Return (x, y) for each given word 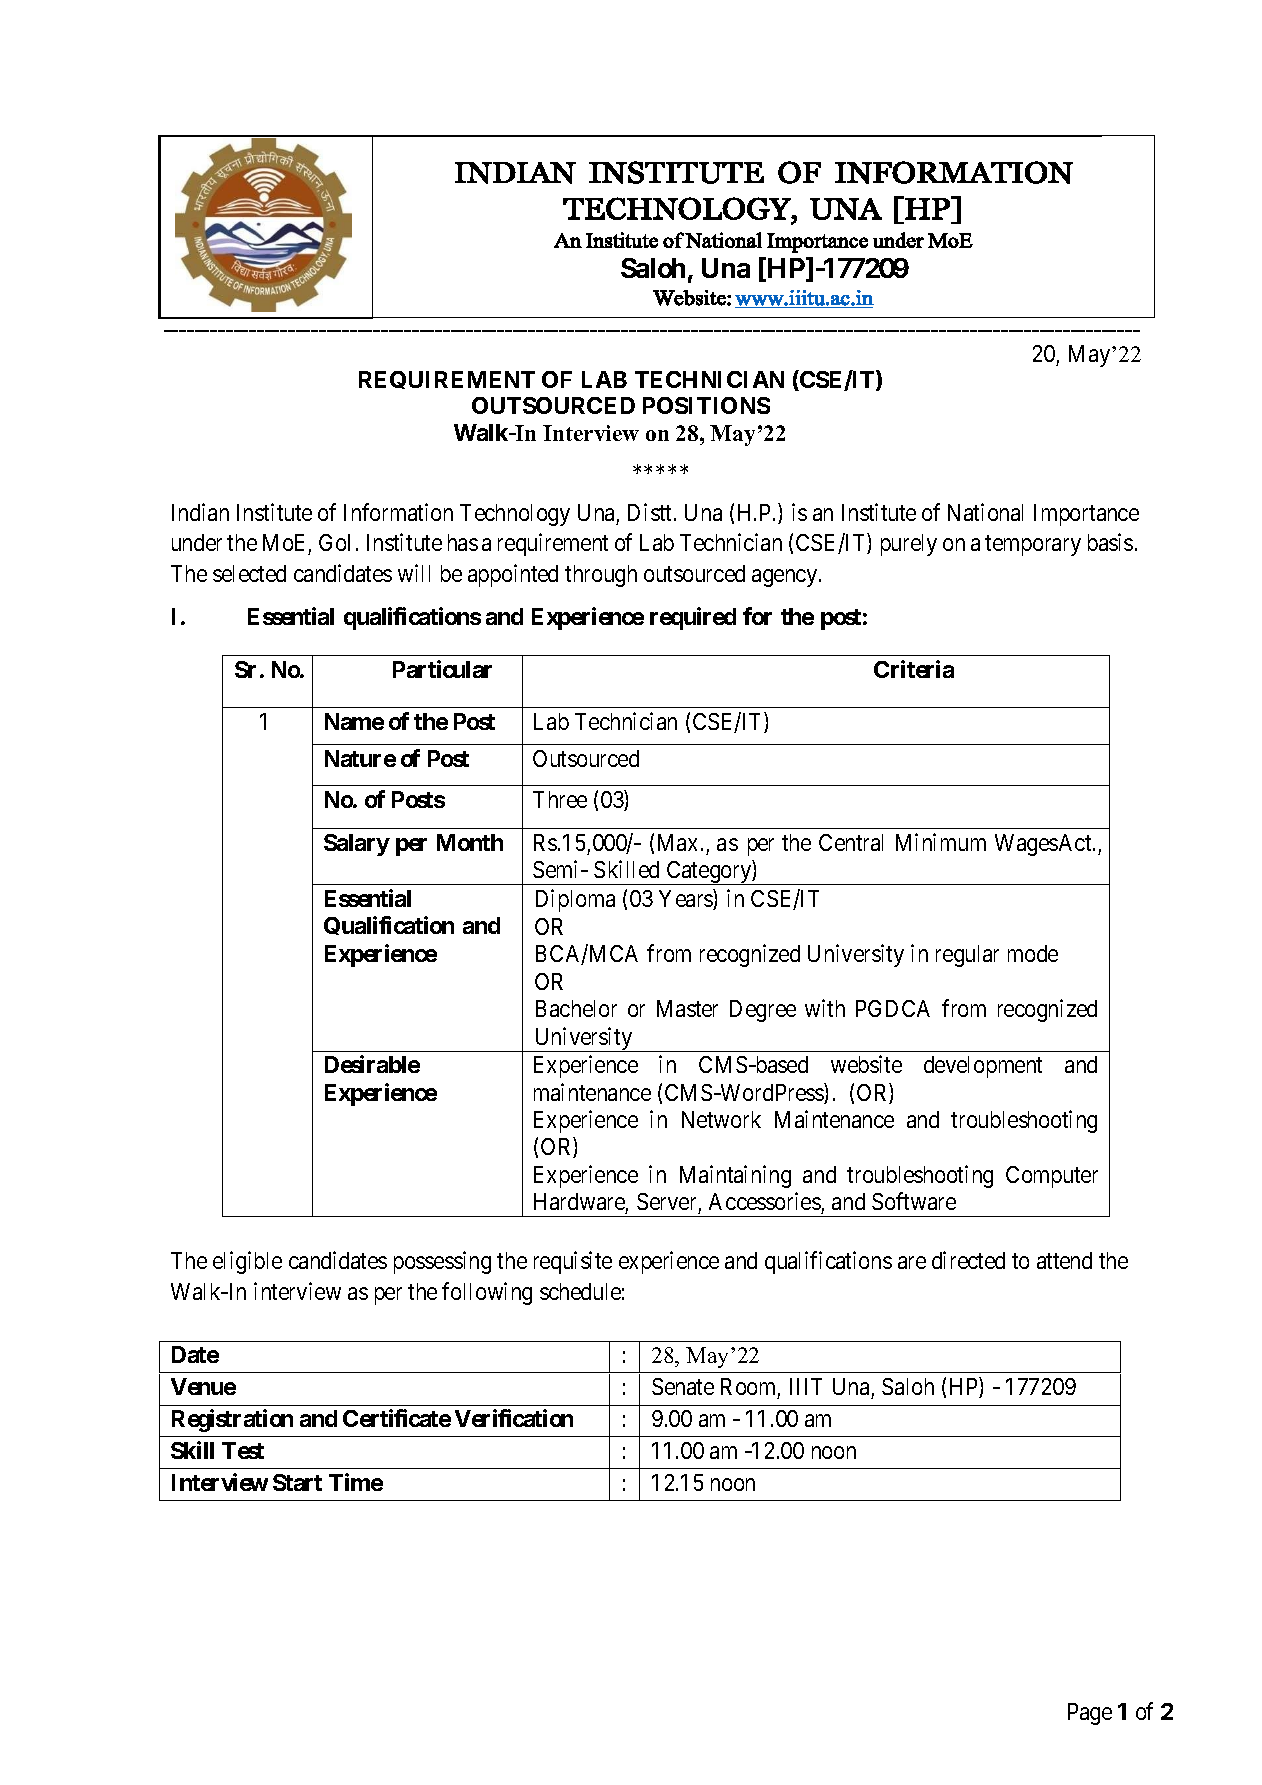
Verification (514, 1418)
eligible (247, 1262)
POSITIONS (706, 405)
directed (968, 1260)
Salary (357, 845)
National (985, 512)
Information (398, 512)
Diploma (575, 900)
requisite (573, 1262)
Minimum (941, 842)
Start (297, 1482)
